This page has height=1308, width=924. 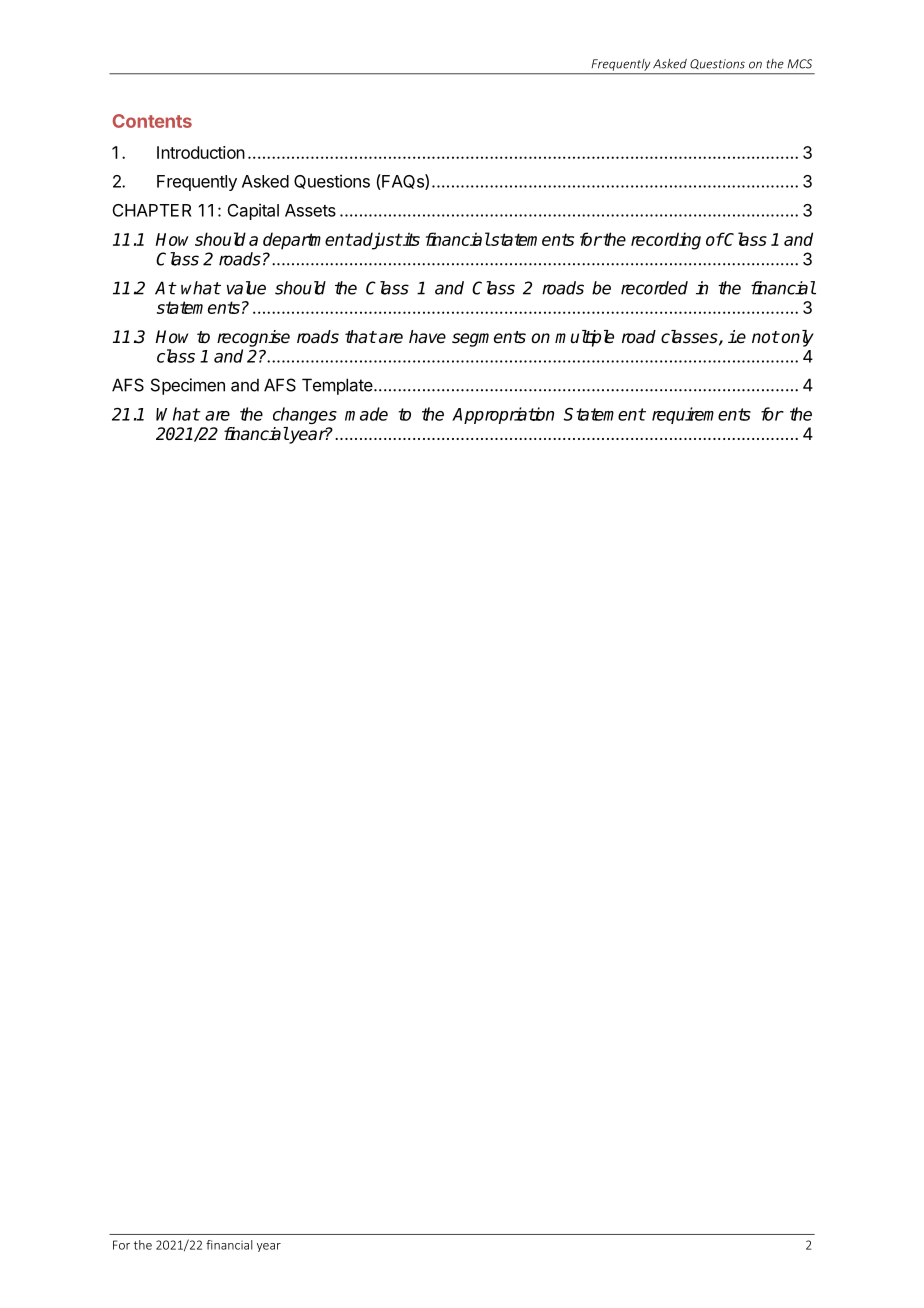 What do you see at coordinates (253, 211) in the page?
I see `Capital` at bounding box center [253, 211].
